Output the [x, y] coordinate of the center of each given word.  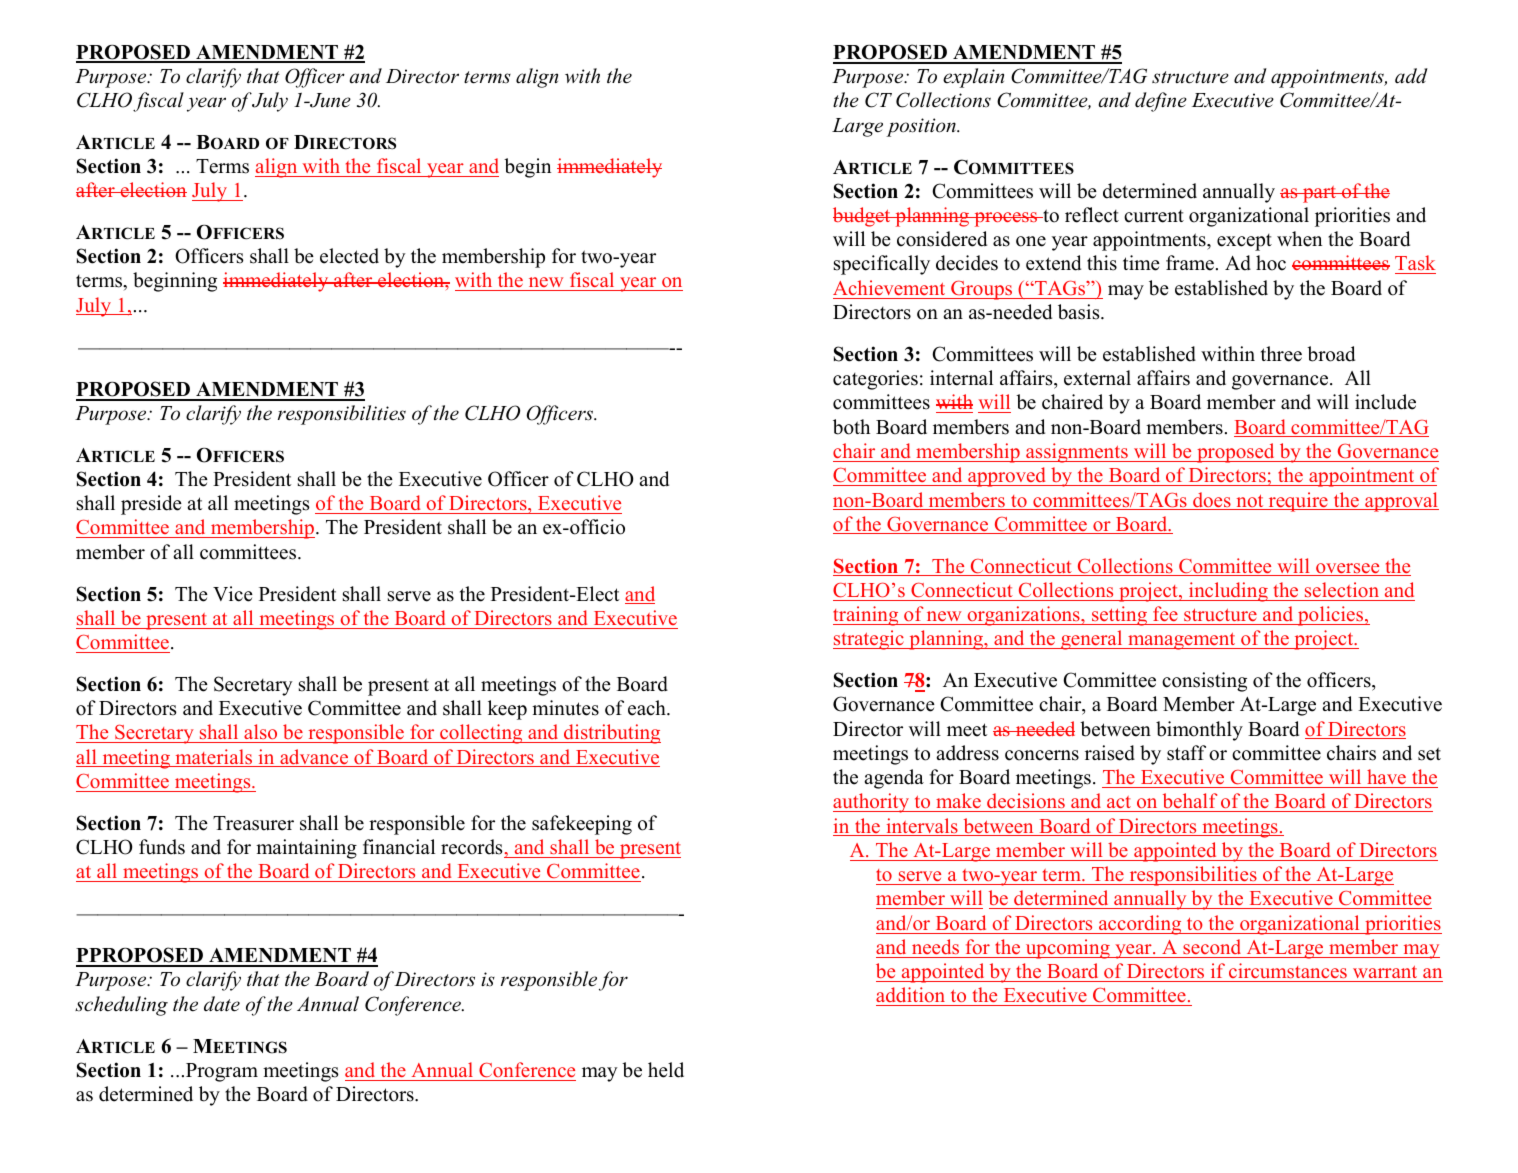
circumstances [1288, 970]
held [666, 1070]
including [1228, 592]
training [867, 616]
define [1161, 102]
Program [222, 1072]
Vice [233, 594]
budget [863, 217]
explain [973, 78]
